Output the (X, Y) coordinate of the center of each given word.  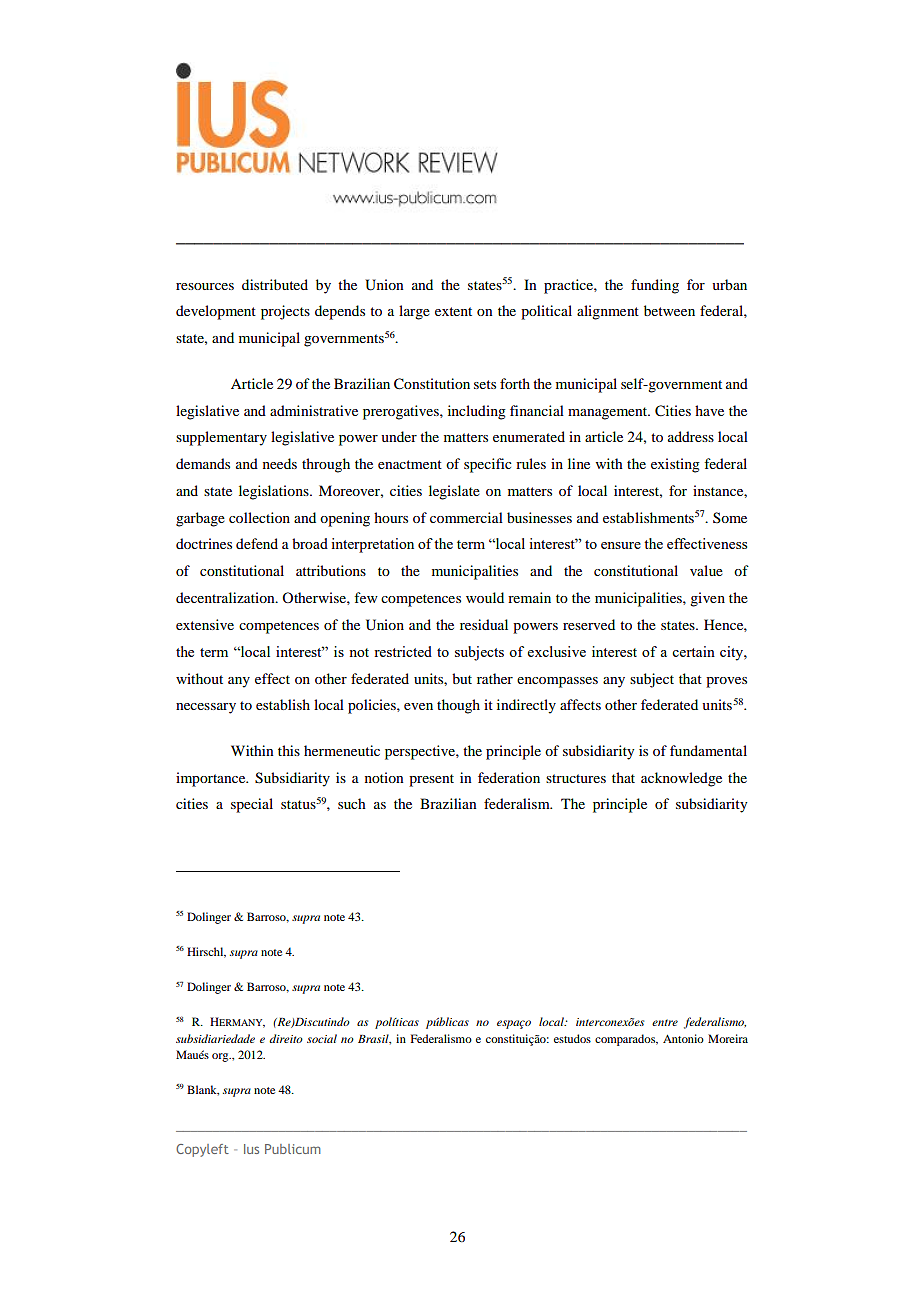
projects (285, 312)
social (322, 1038)
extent (453, 311)
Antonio (683, 1038)
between (669, 310)
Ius (251, 1149)
